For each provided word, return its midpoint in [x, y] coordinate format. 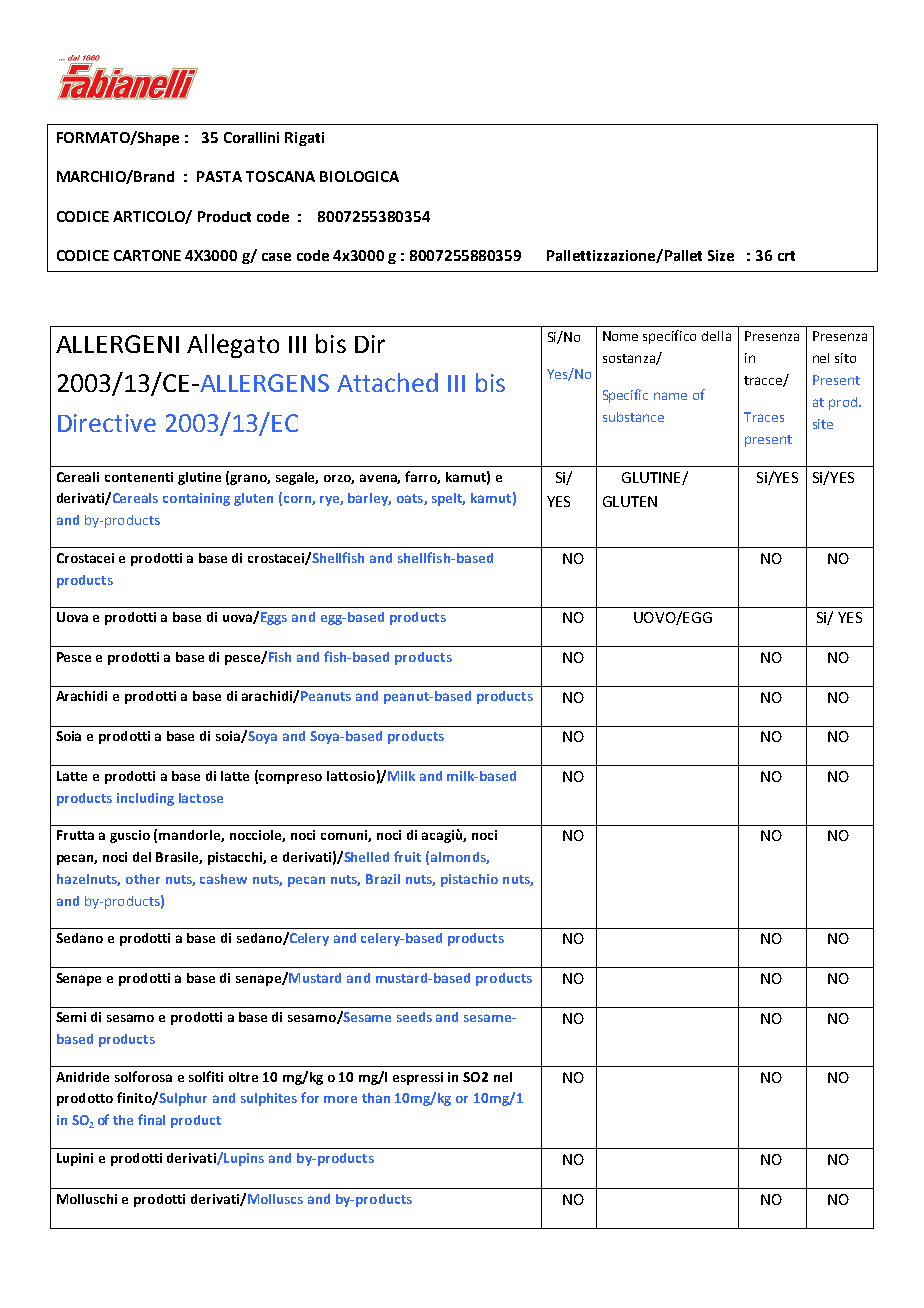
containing [196, 499]
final [151, 1119]
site [823, 424]
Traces [764, 417]
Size [721, 255]
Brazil [383, 879]
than [376, 1098]
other [143, 879]
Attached [387, 382]
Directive [107, 423]
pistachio [469, 880]
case [276, 257]
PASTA [219, 176]
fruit [407, 856]
